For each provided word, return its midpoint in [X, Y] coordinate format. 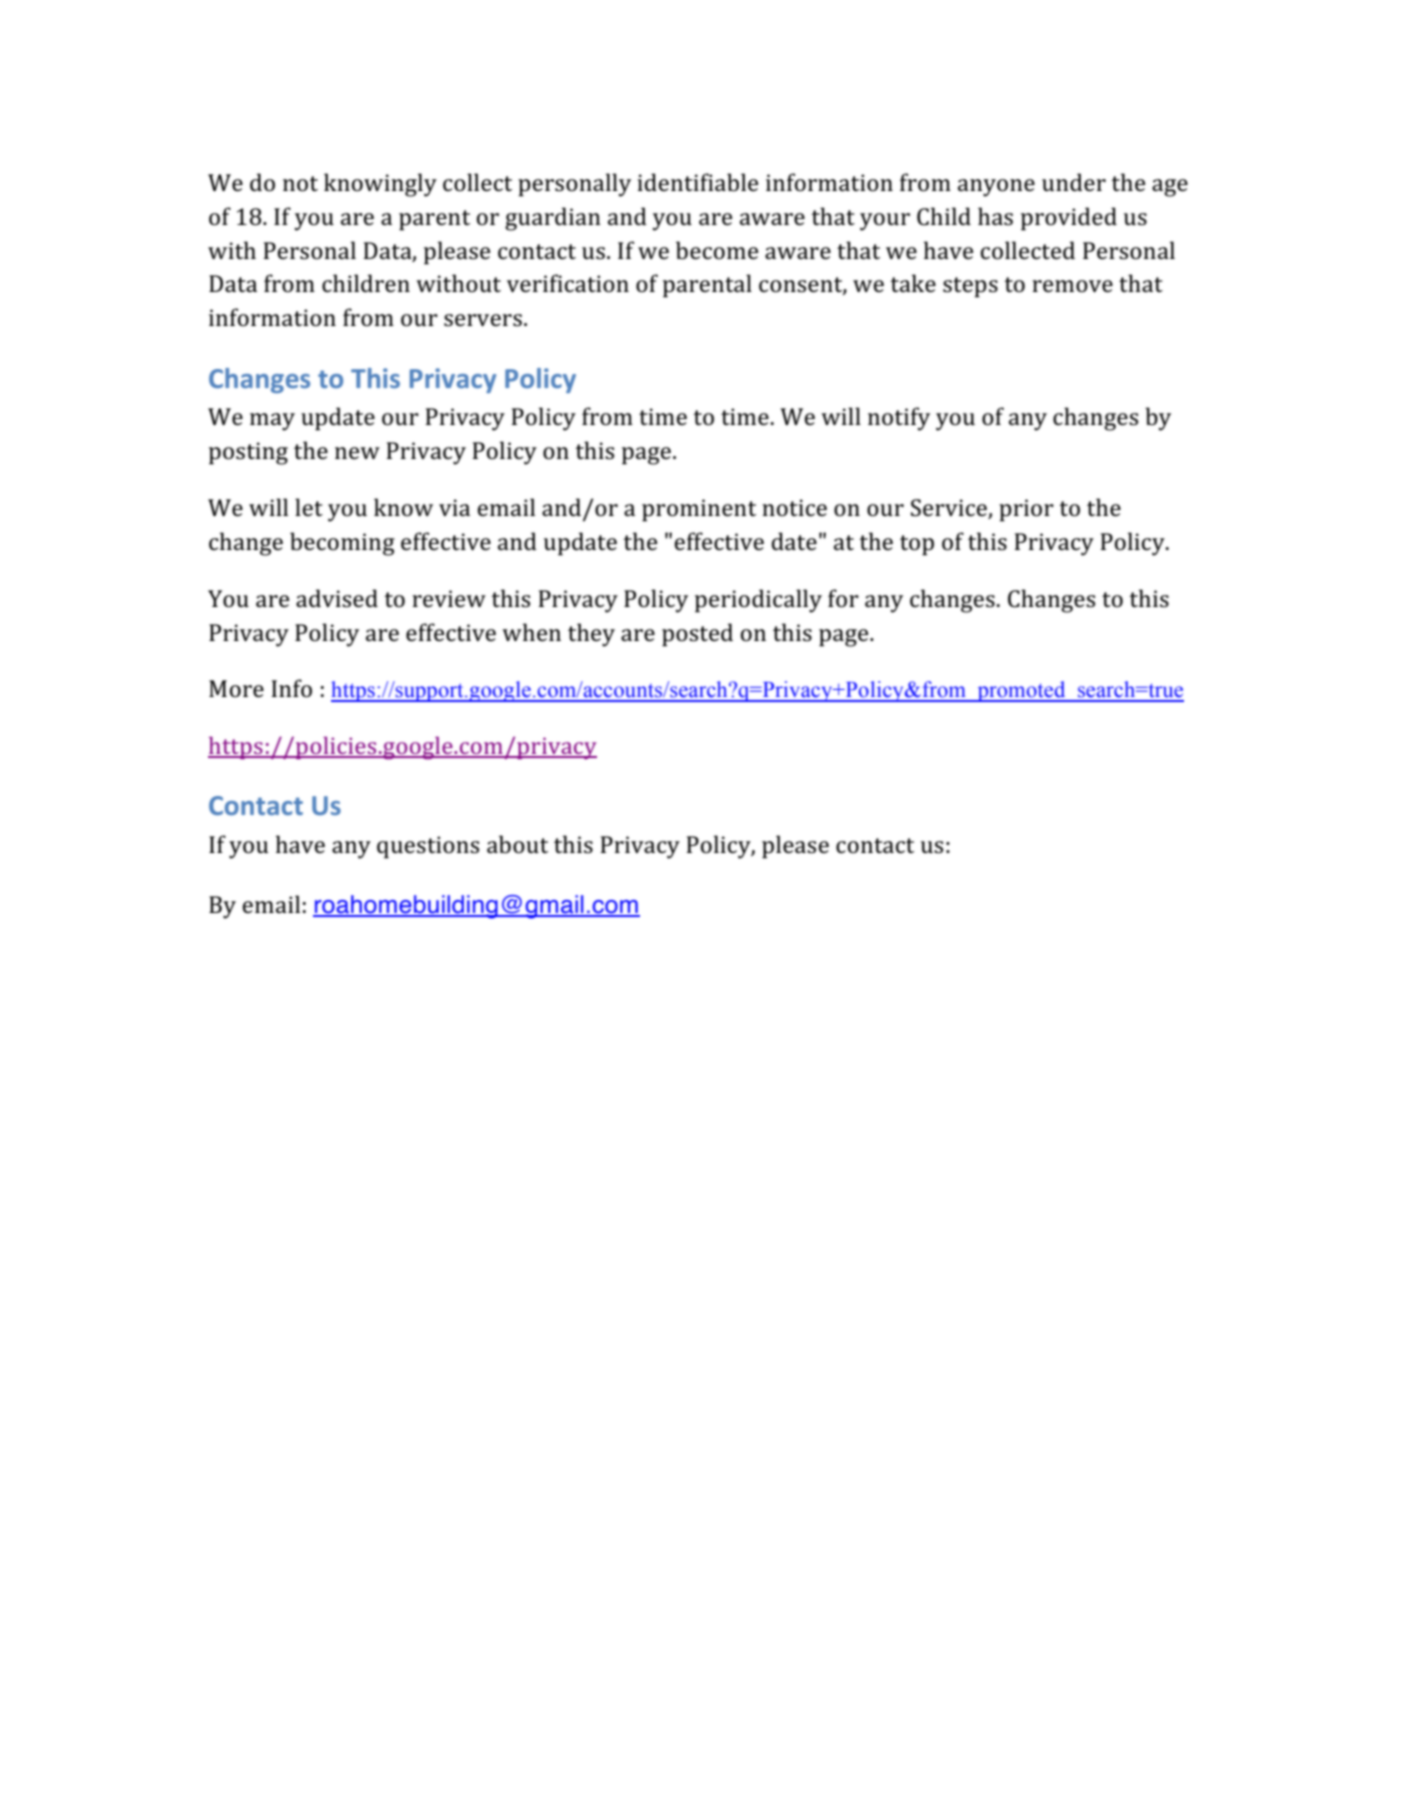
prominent [699, 510]
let [309, 507]
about [517, 844]
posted [697, 635]
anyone [996, 188]
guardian [553, 219]
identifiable [697, 182]
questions [428, 847]
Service [950, 509]
